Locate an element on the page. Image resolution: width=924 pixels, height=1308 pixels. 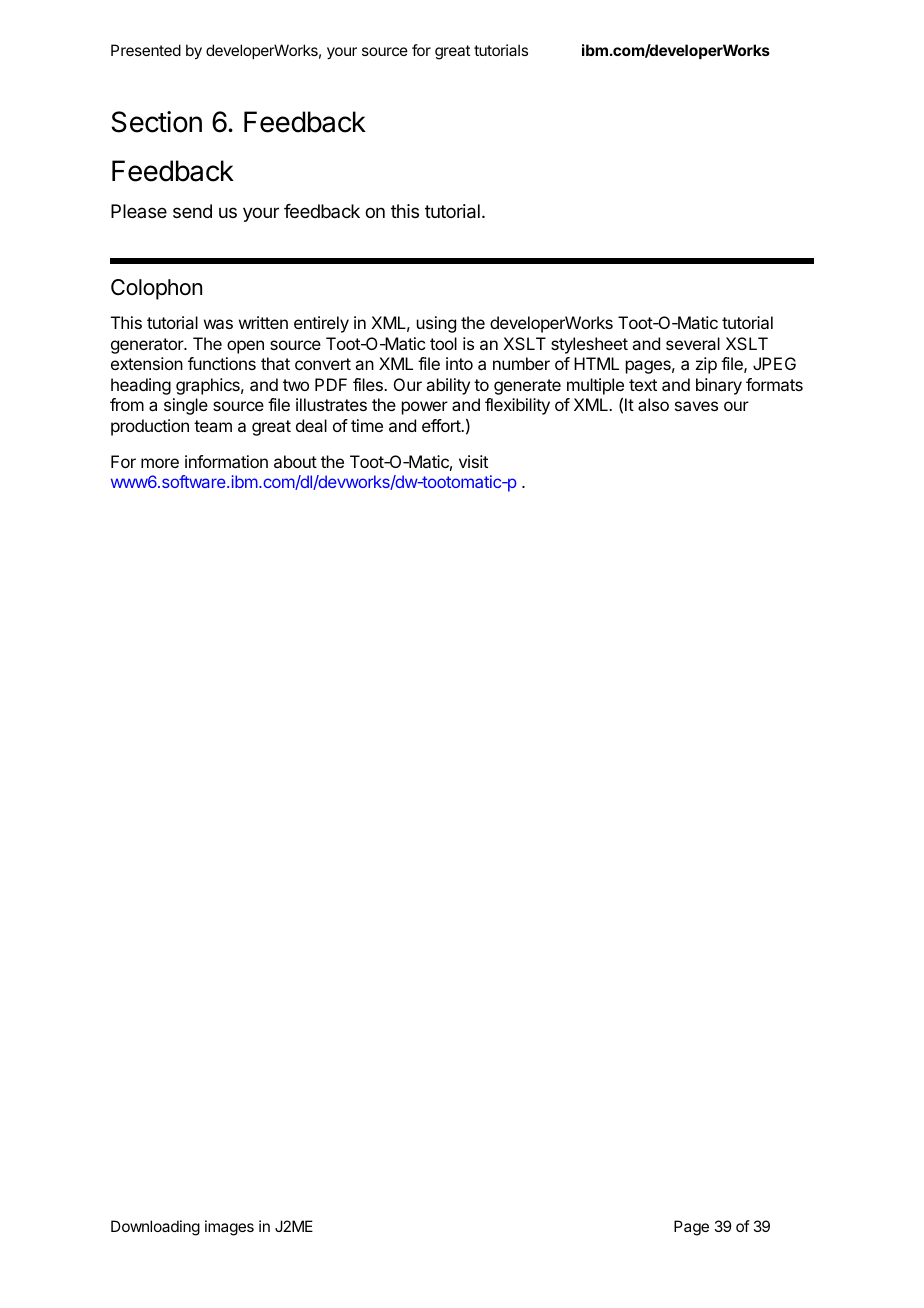
using is located at coordinates (436, 324).
